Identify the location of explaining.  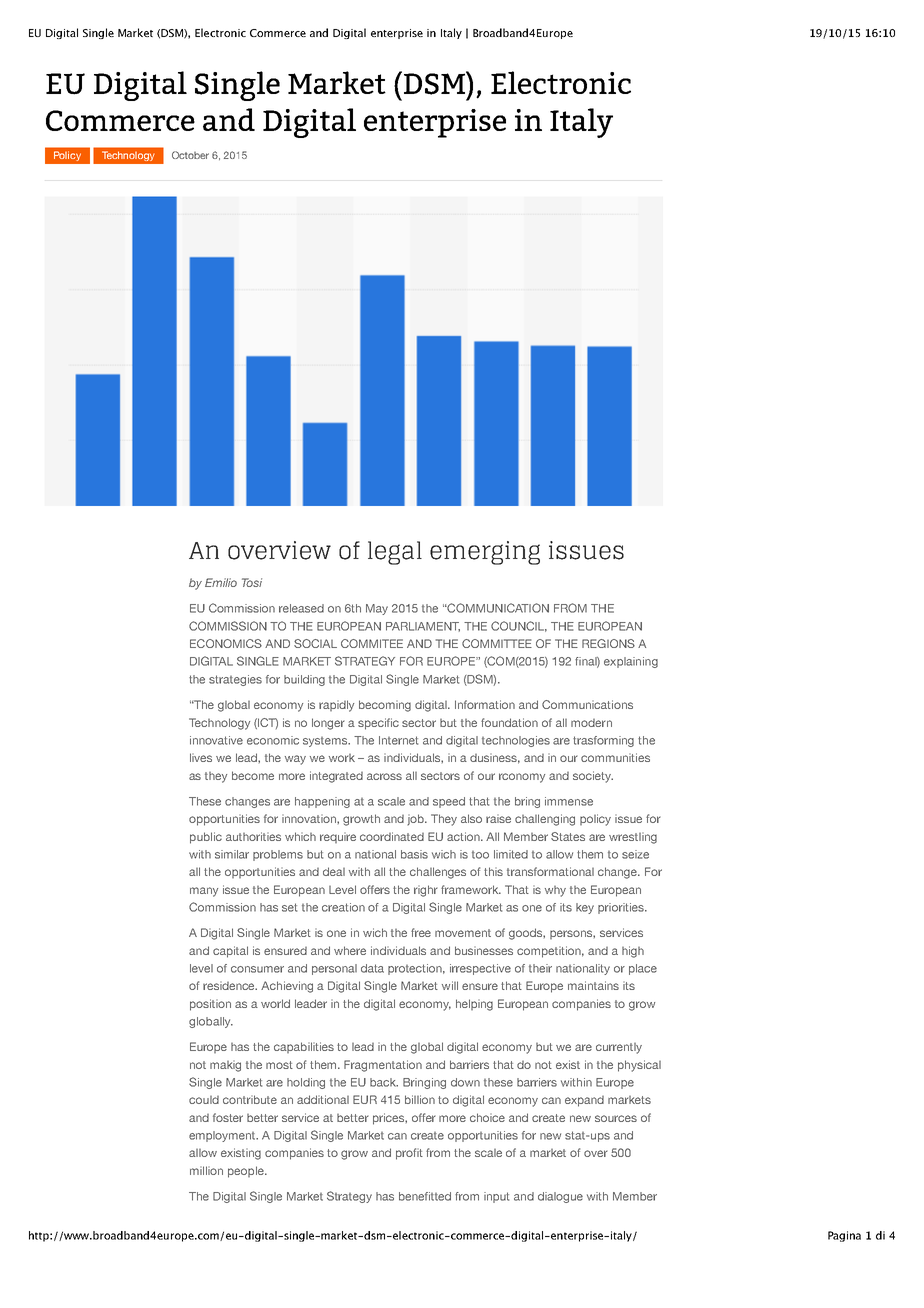
(631, 662).
